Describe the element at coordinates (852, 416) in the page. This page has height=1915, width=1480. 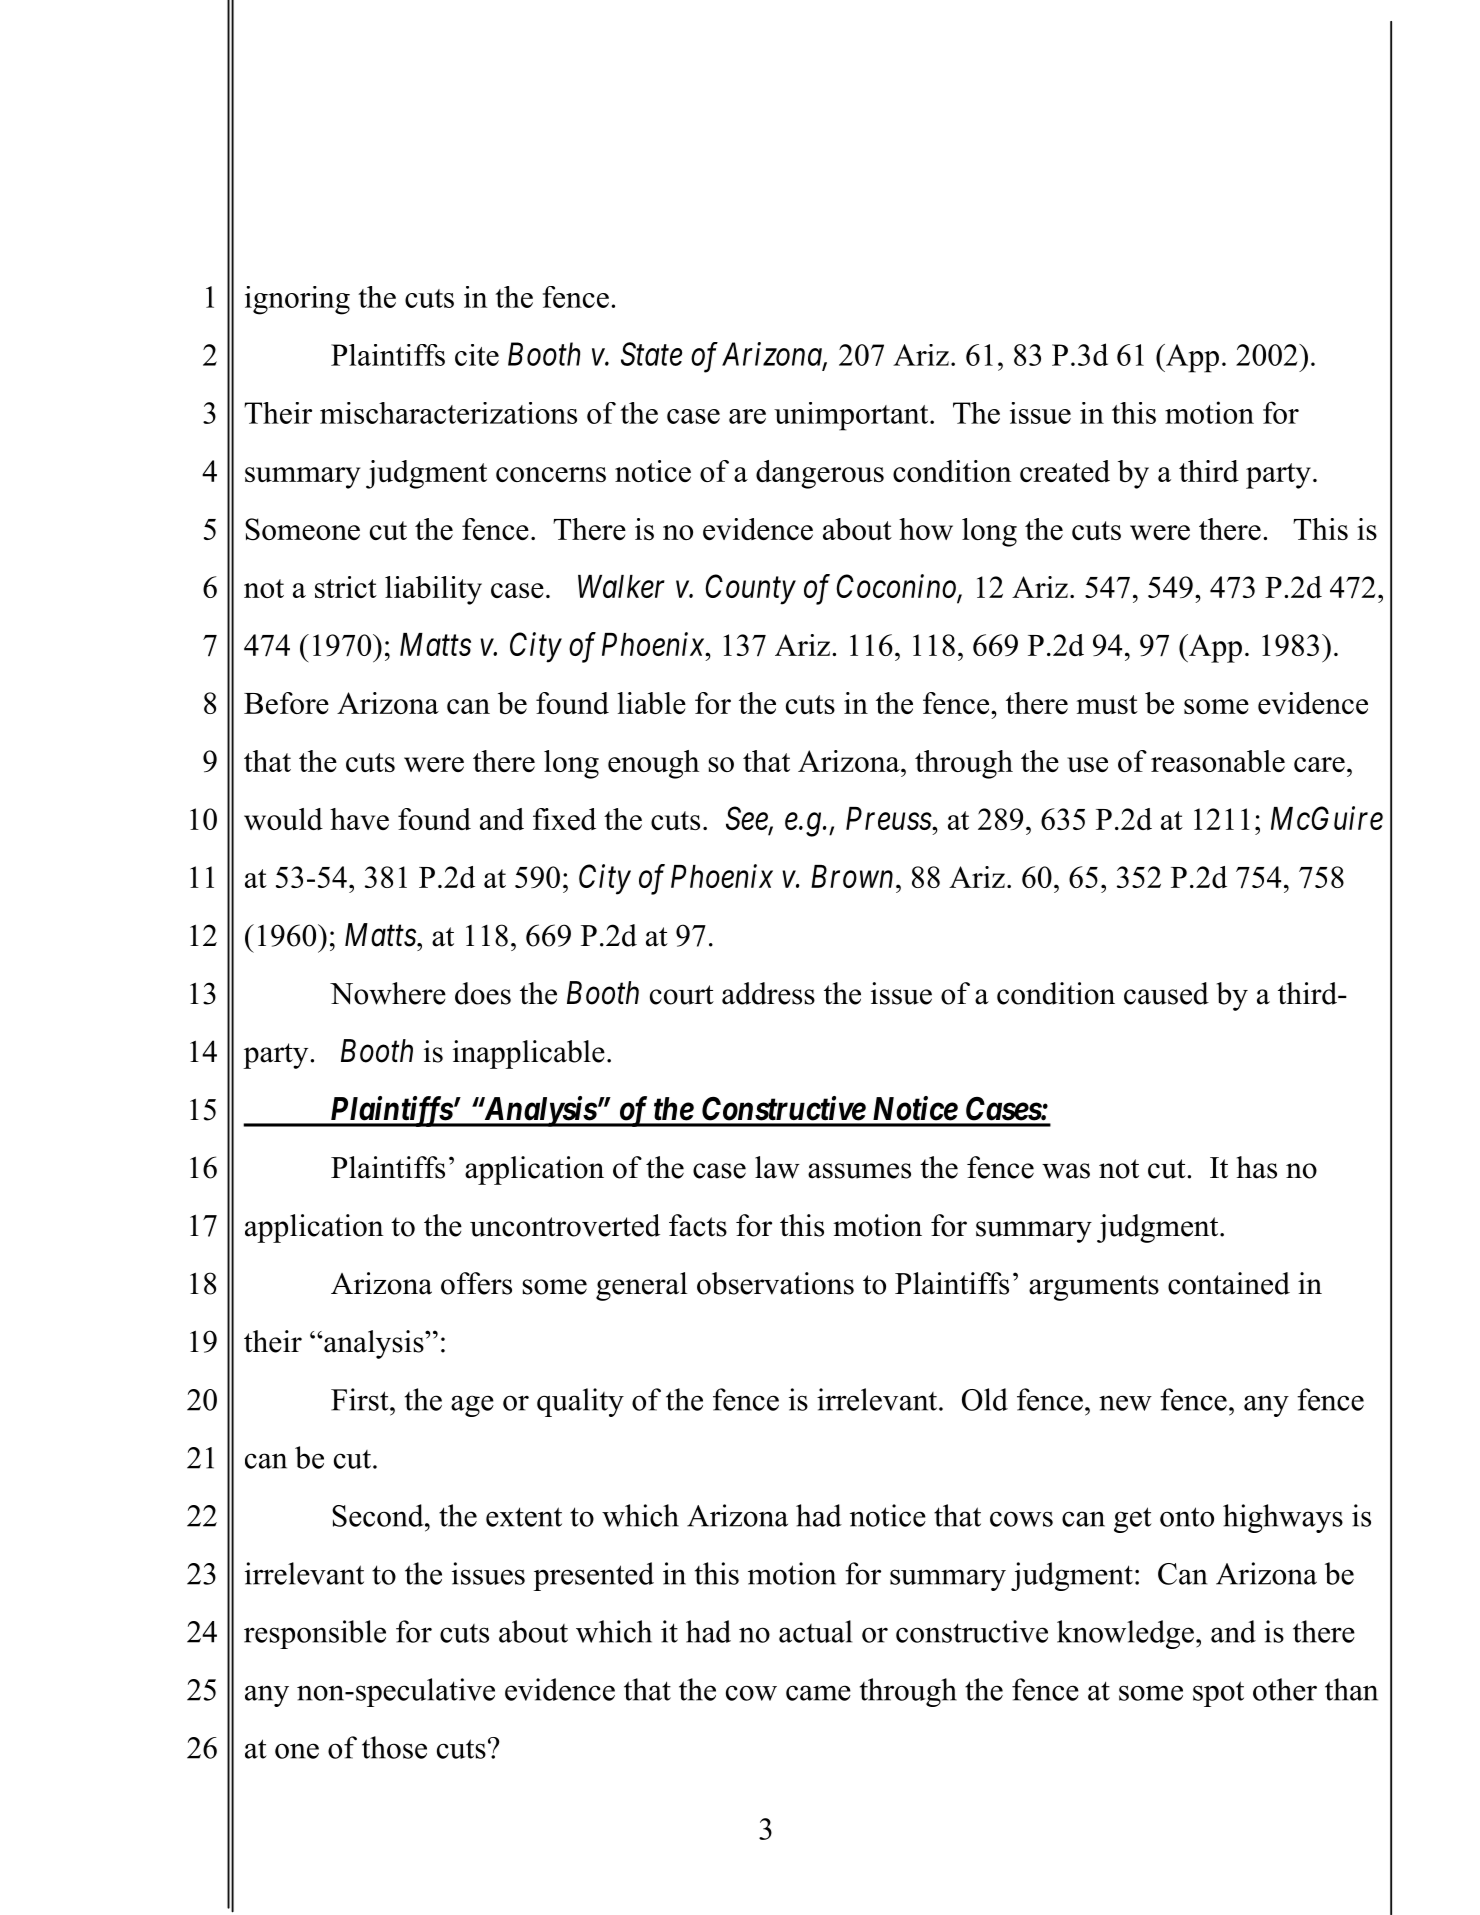
I see `unimportant` at that location.
